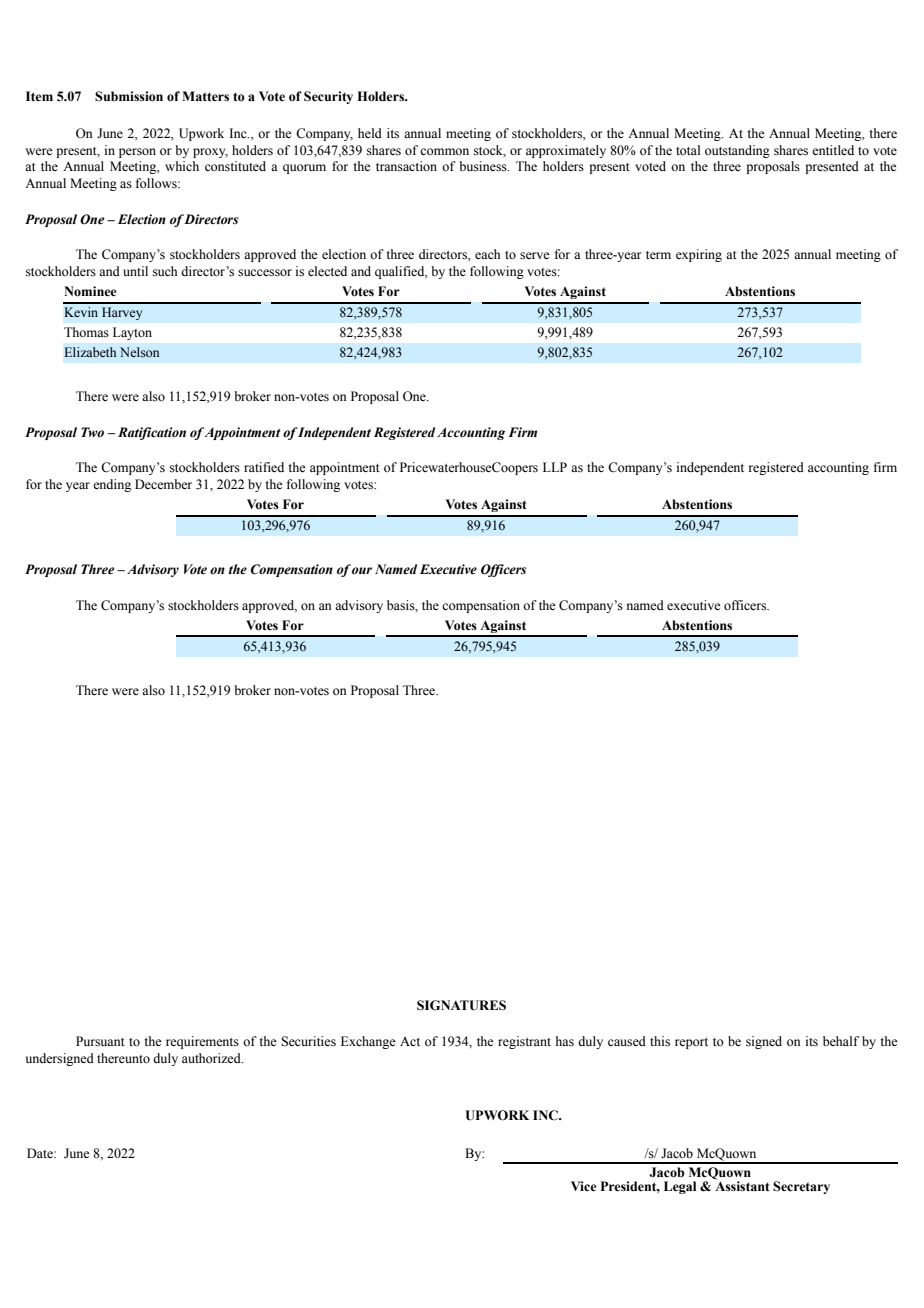 Image resolution: width=924 pixels, height=1308 pixels. What do you see at coordinates (212, 1058) in the screenshot?
I see `authorized` at bounding box center [212, 1058].
